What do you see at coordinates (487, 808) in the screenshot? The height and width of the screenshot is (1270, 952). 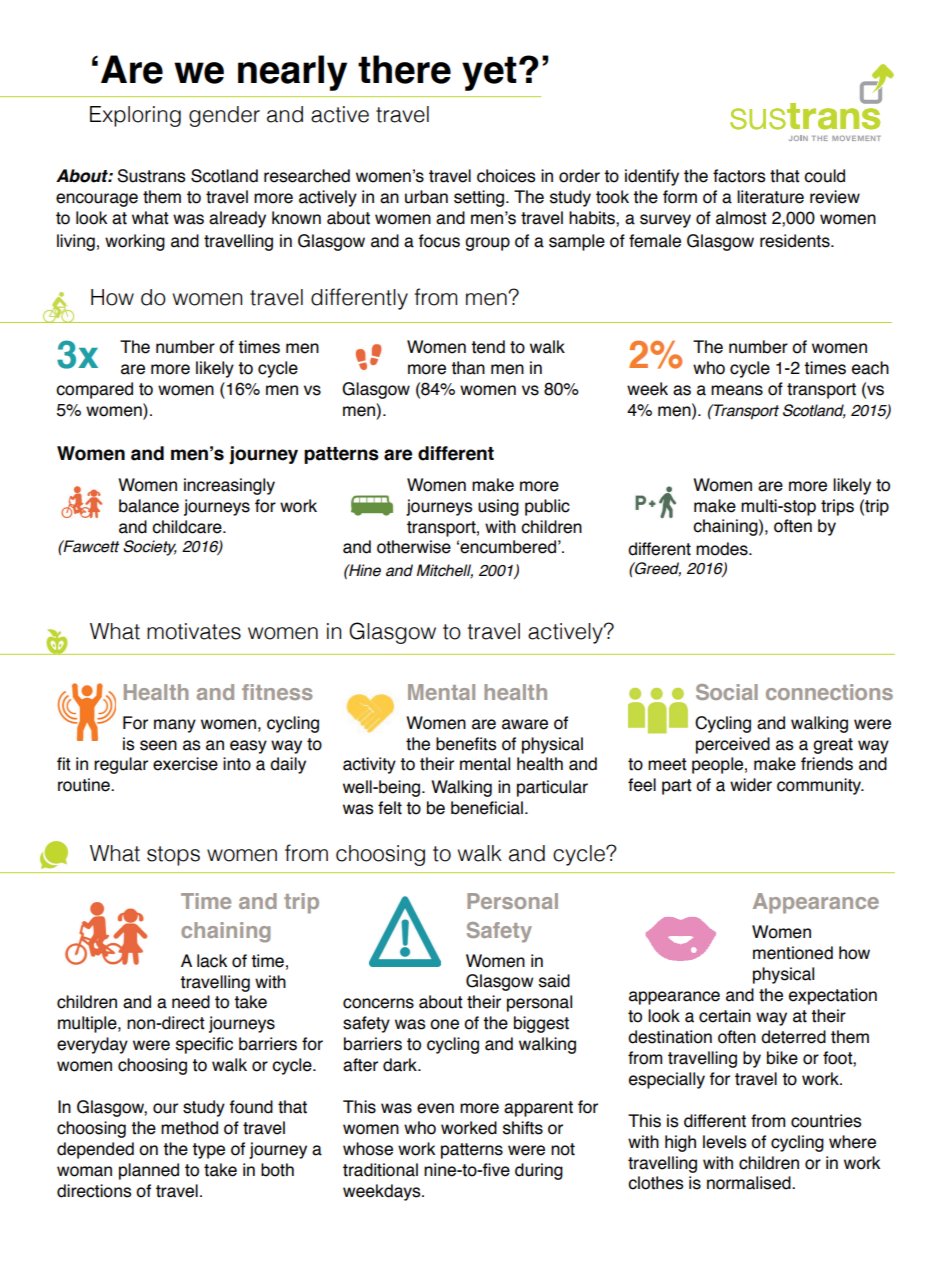 I see `beneficial` at bounding box center [487, 808].
